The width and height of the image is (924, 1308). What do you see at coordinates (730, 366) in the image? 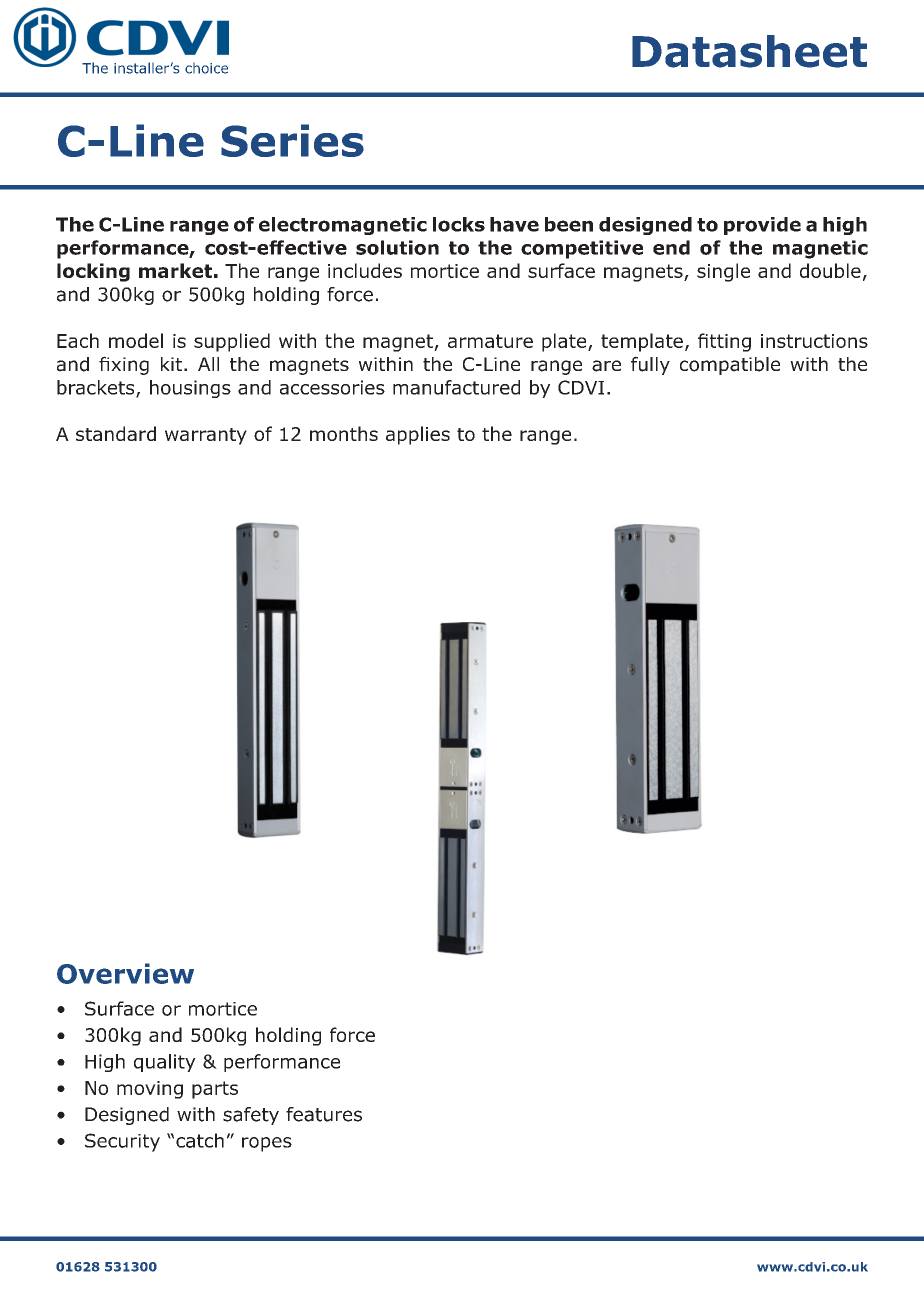
I see `compatible` at bounding box center [730, 366].
